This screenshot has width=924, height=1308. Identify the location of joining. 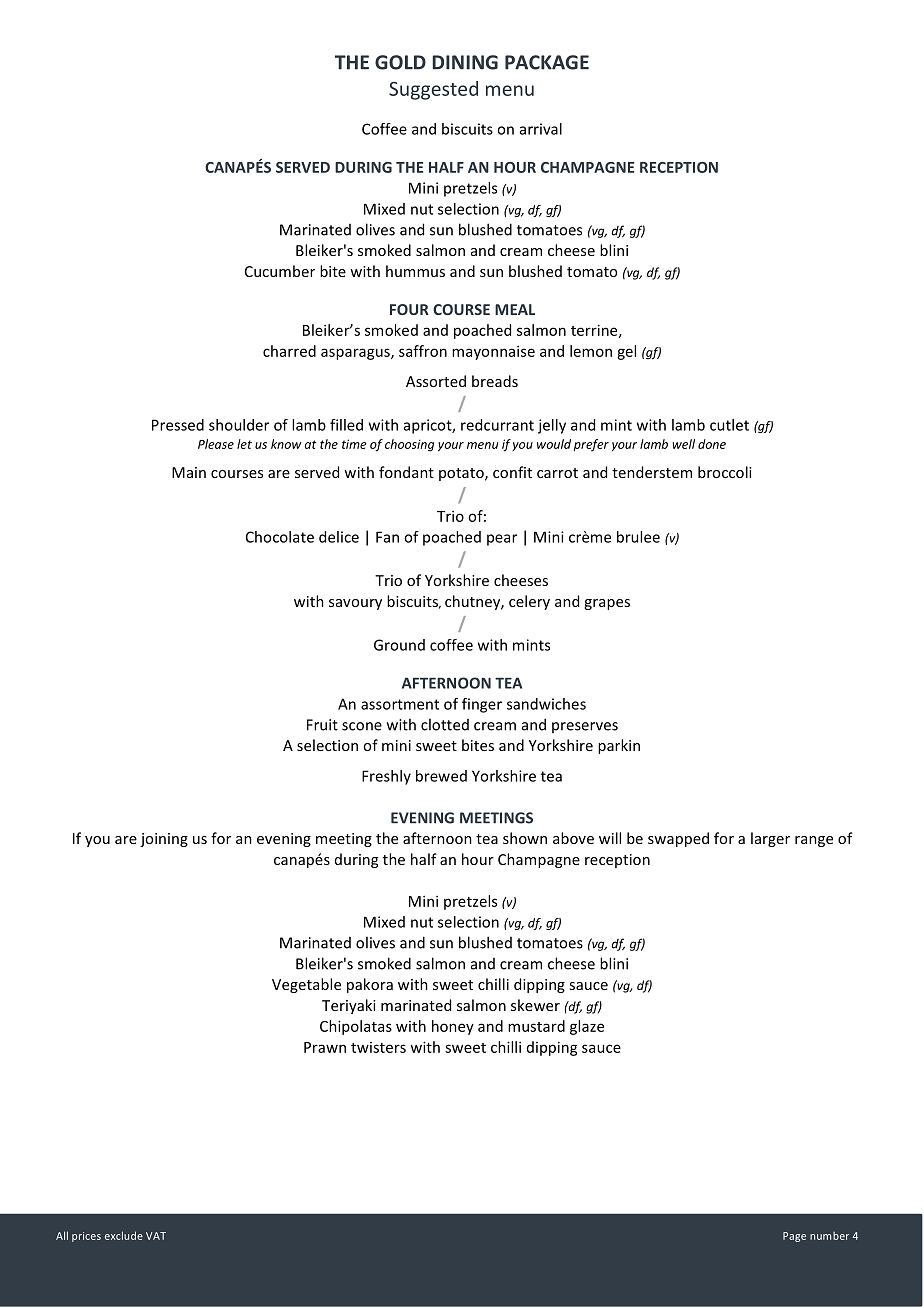
(164, 840).
